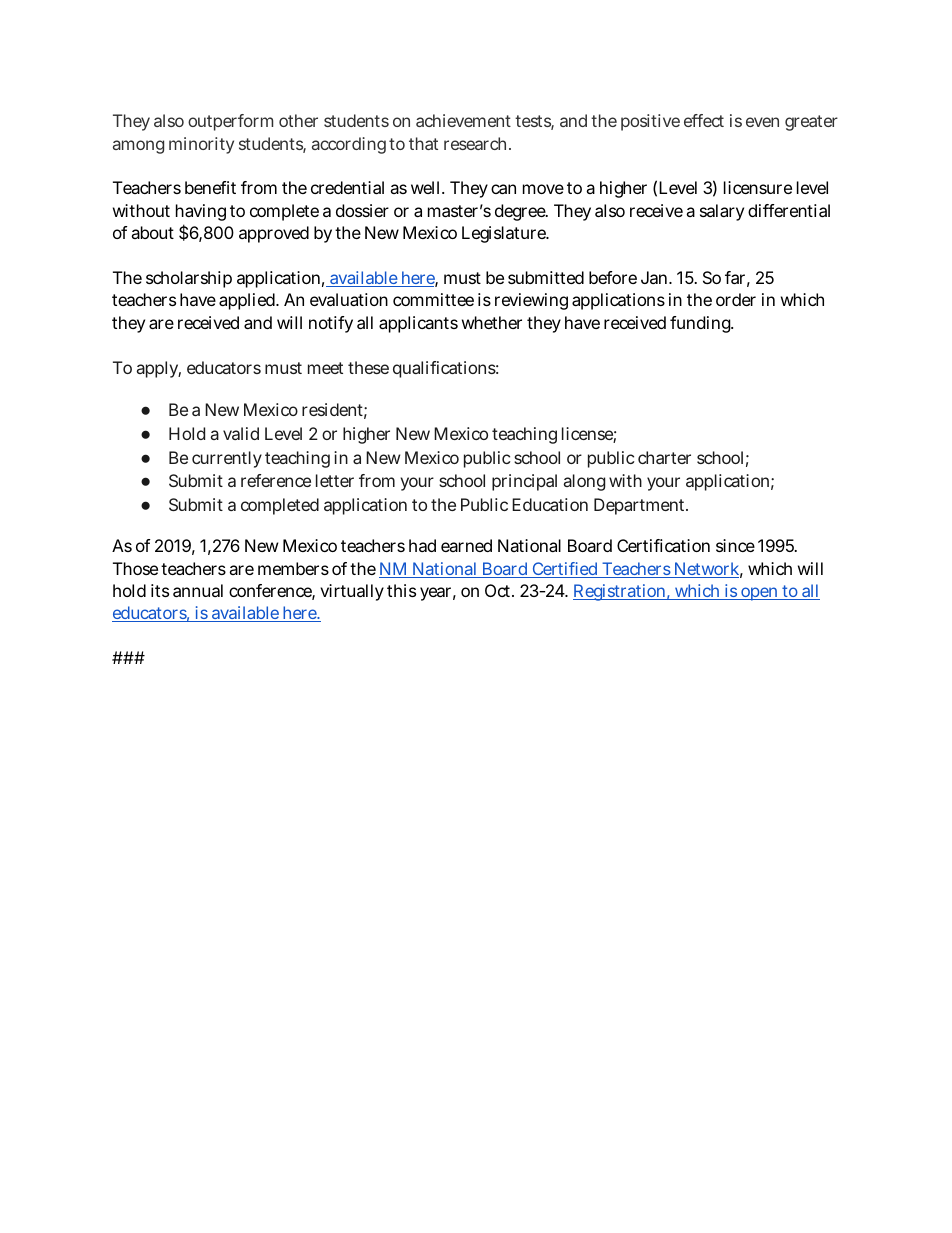  Describe the element at coordinates (704, 120) in the page. I see `effect` at that location.
